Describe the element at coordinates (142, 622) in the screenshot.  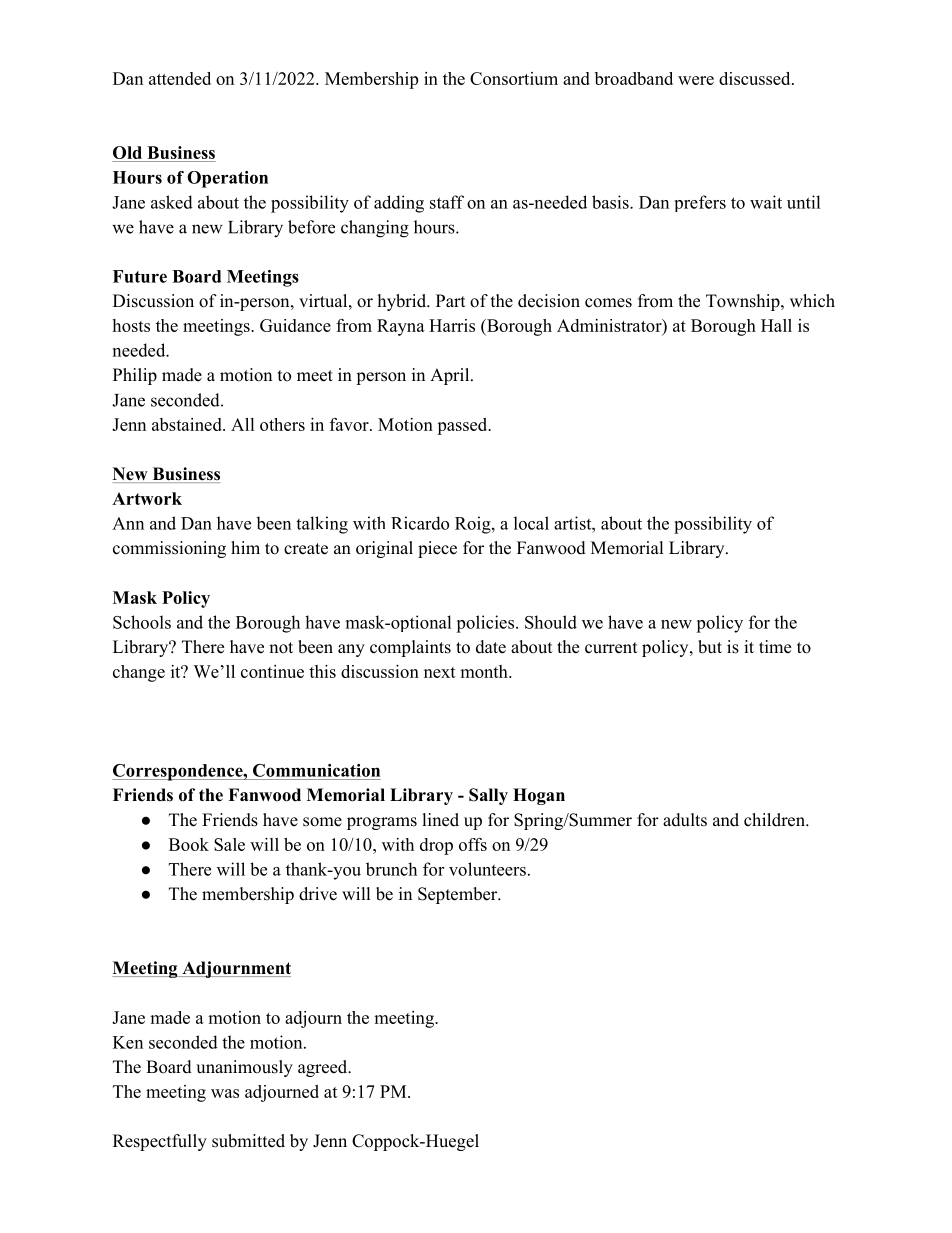
I see `Schools` at that location.
